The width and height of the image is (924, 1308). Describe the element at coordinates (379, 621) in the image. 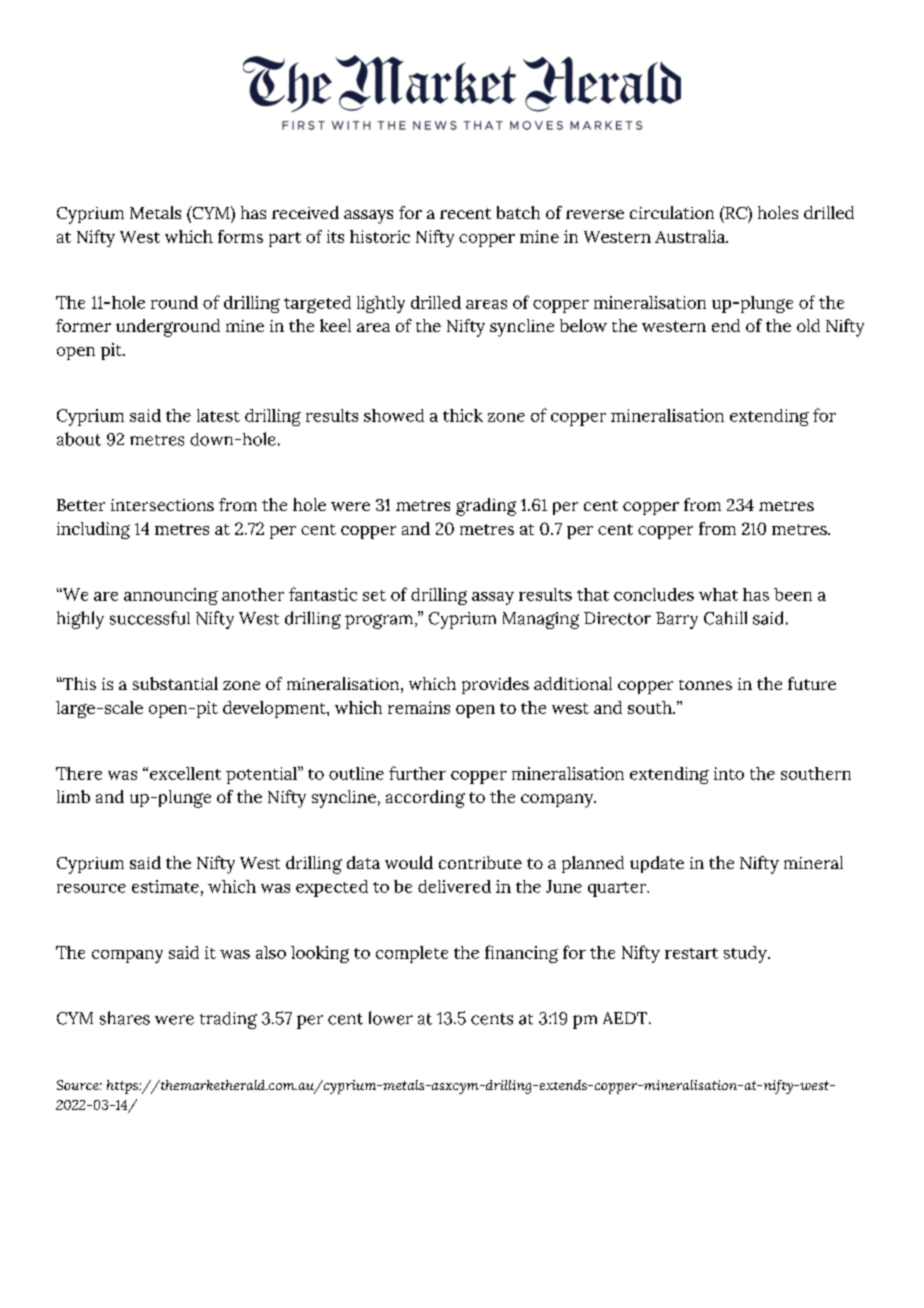

I see `program` at that location.
